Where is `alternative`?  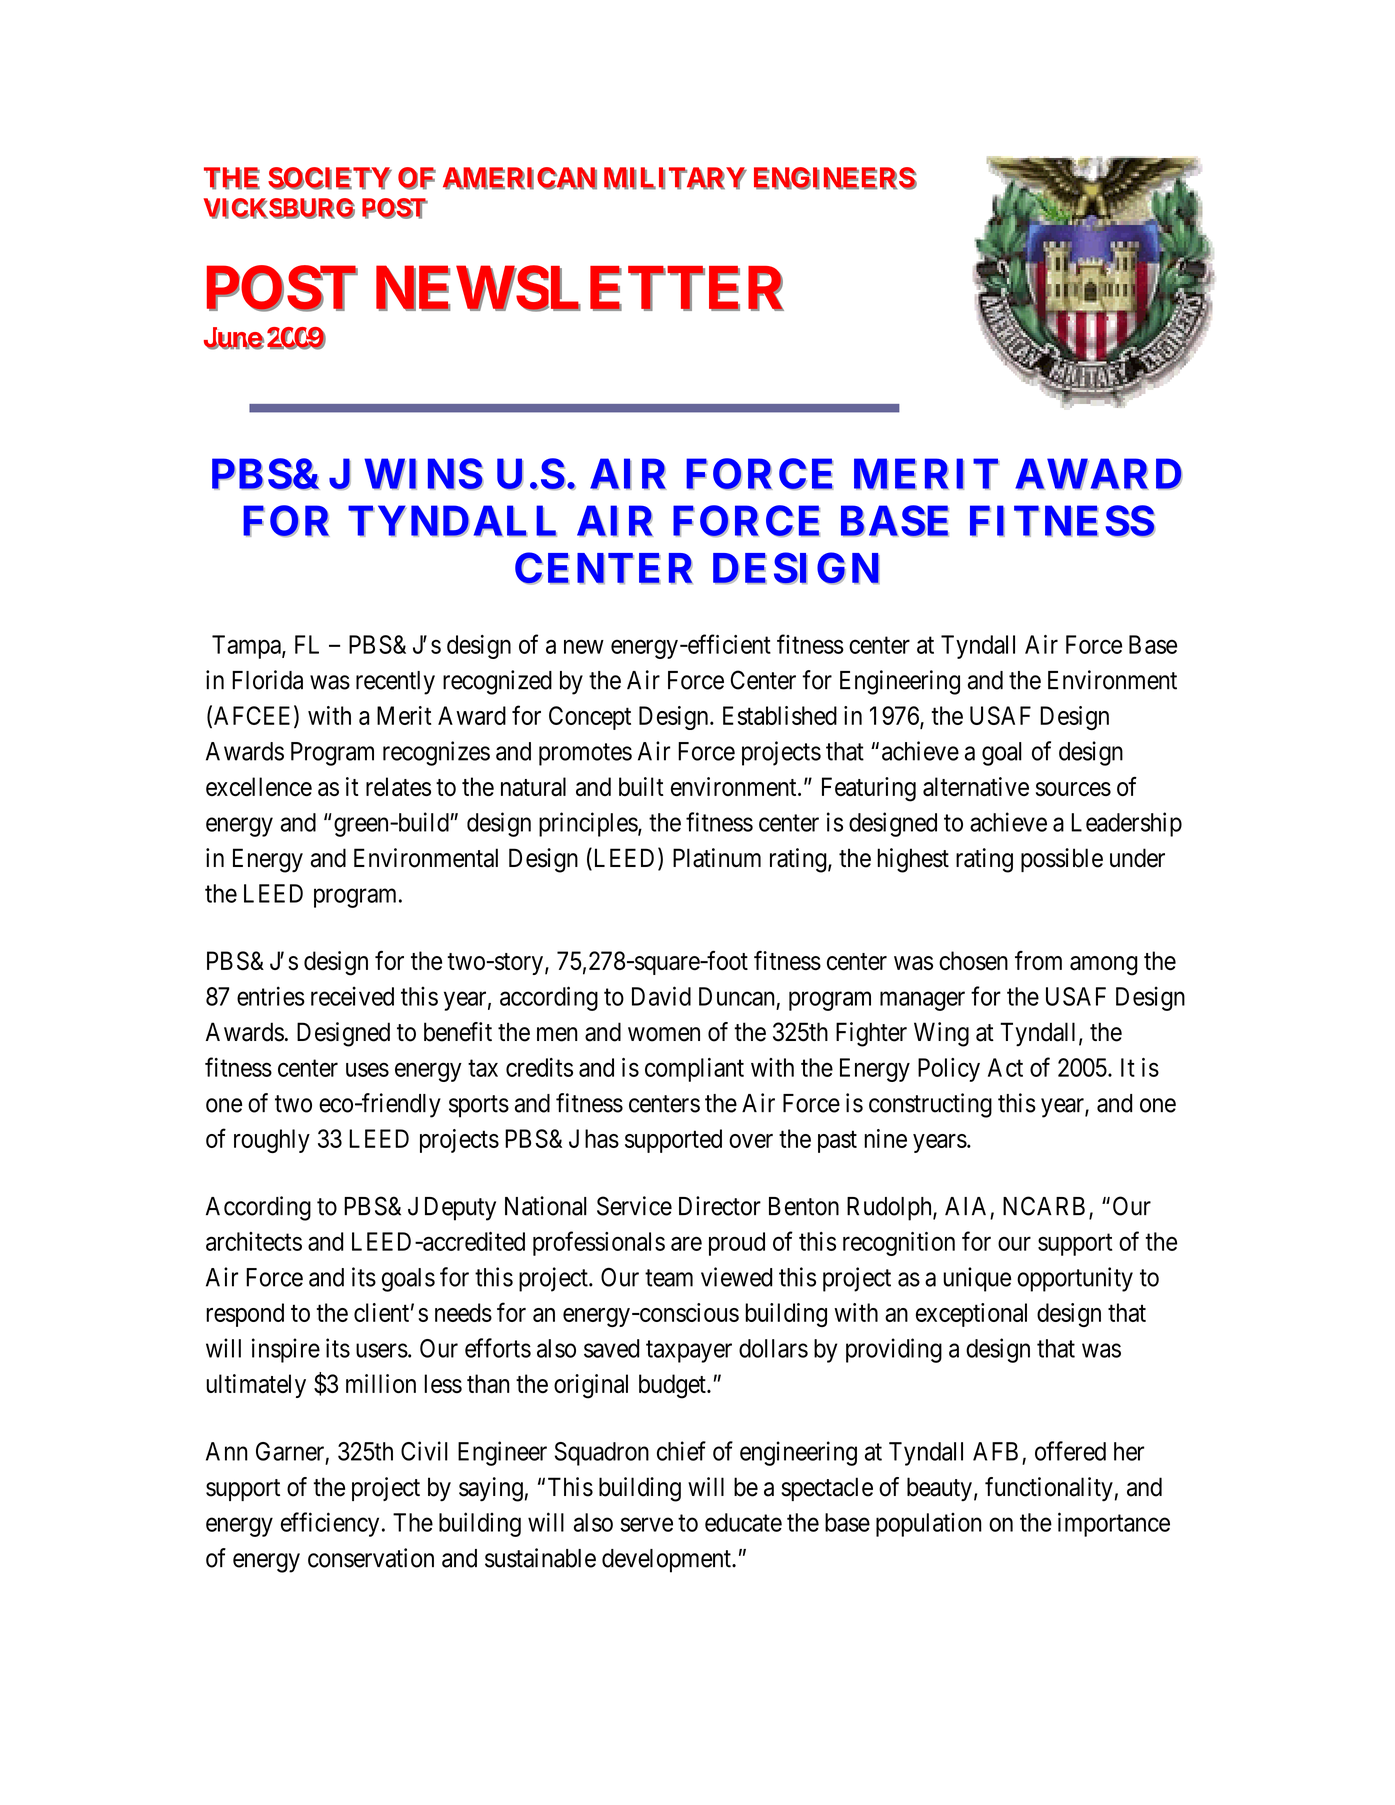 alternative is located at coordinates (976, 787).
